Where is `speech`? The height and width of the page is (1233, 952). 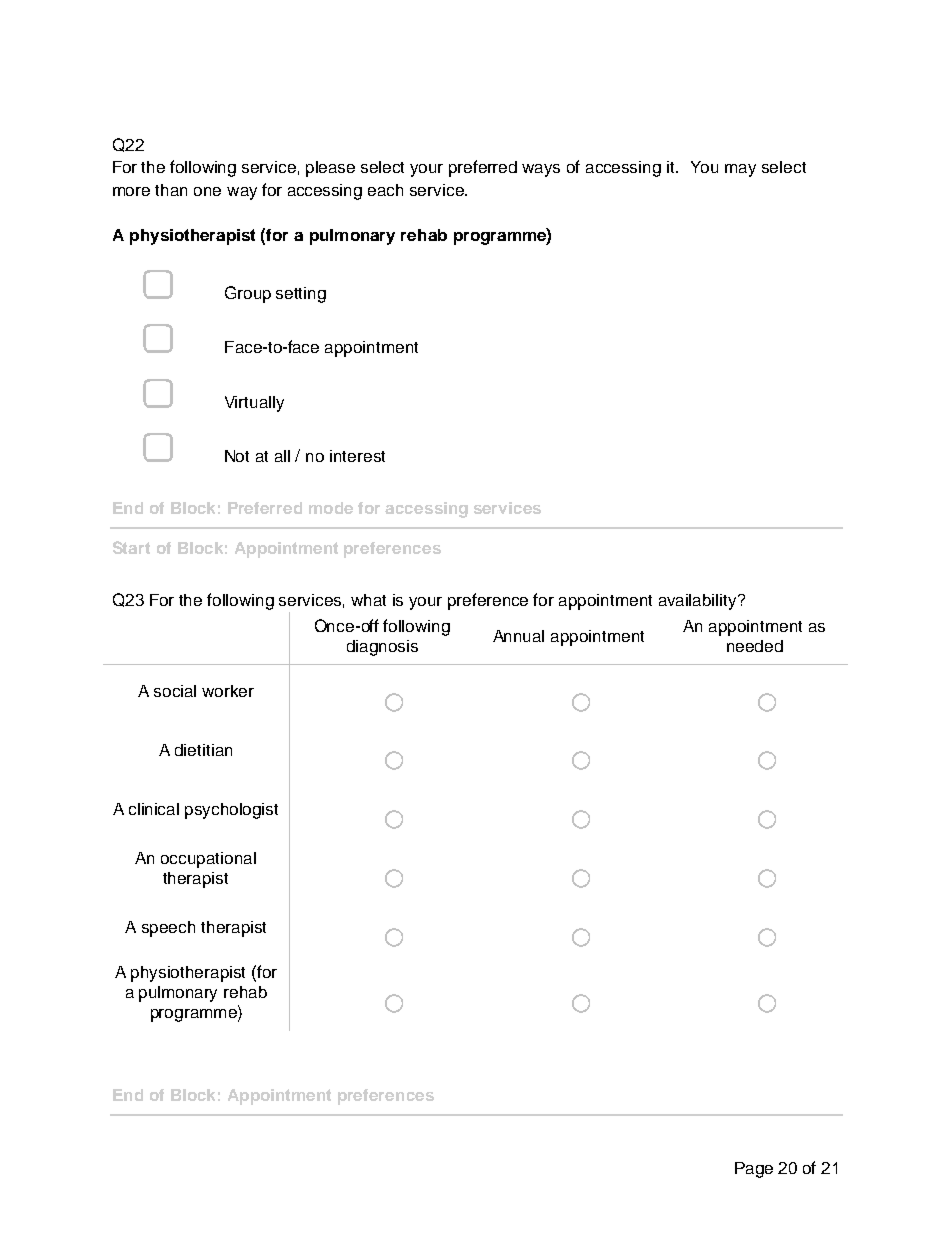 speech is located at coordinates (168, 929).
